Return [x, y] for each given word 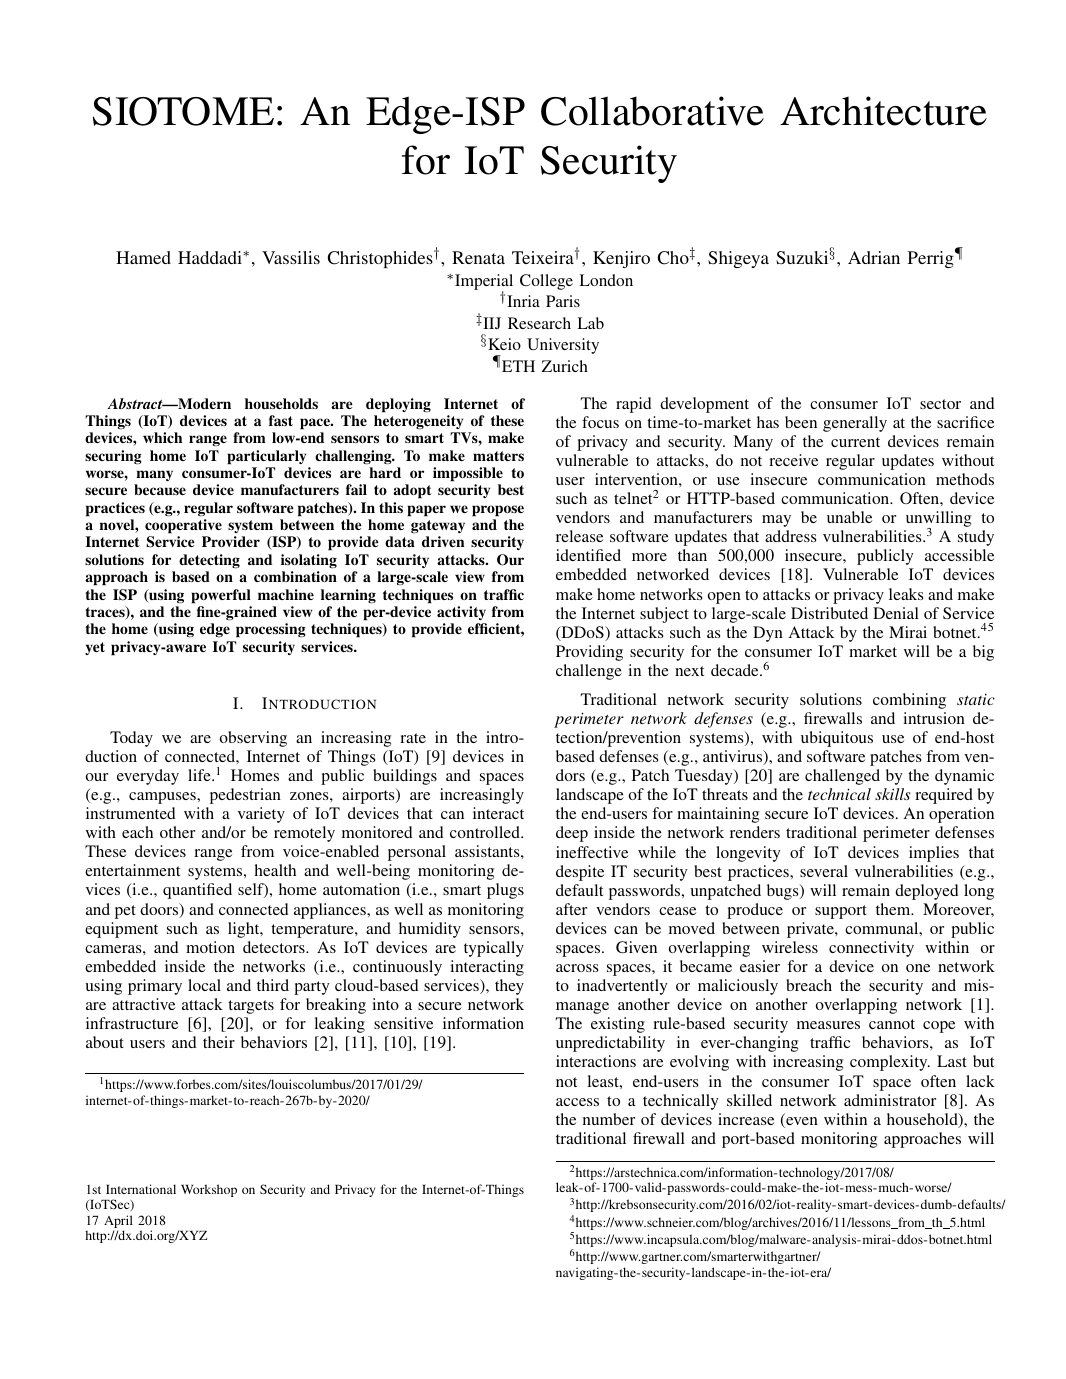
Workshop [209, 1190]
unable [849, 517]
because [160, 489]
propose [498, 511]
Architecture [883, 111]
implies [934, 854]
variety [261, 815]
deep [572, 834]
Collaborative [652, 111]
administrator [890, 1100]
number [609, 1119]
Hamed [143, 257]
